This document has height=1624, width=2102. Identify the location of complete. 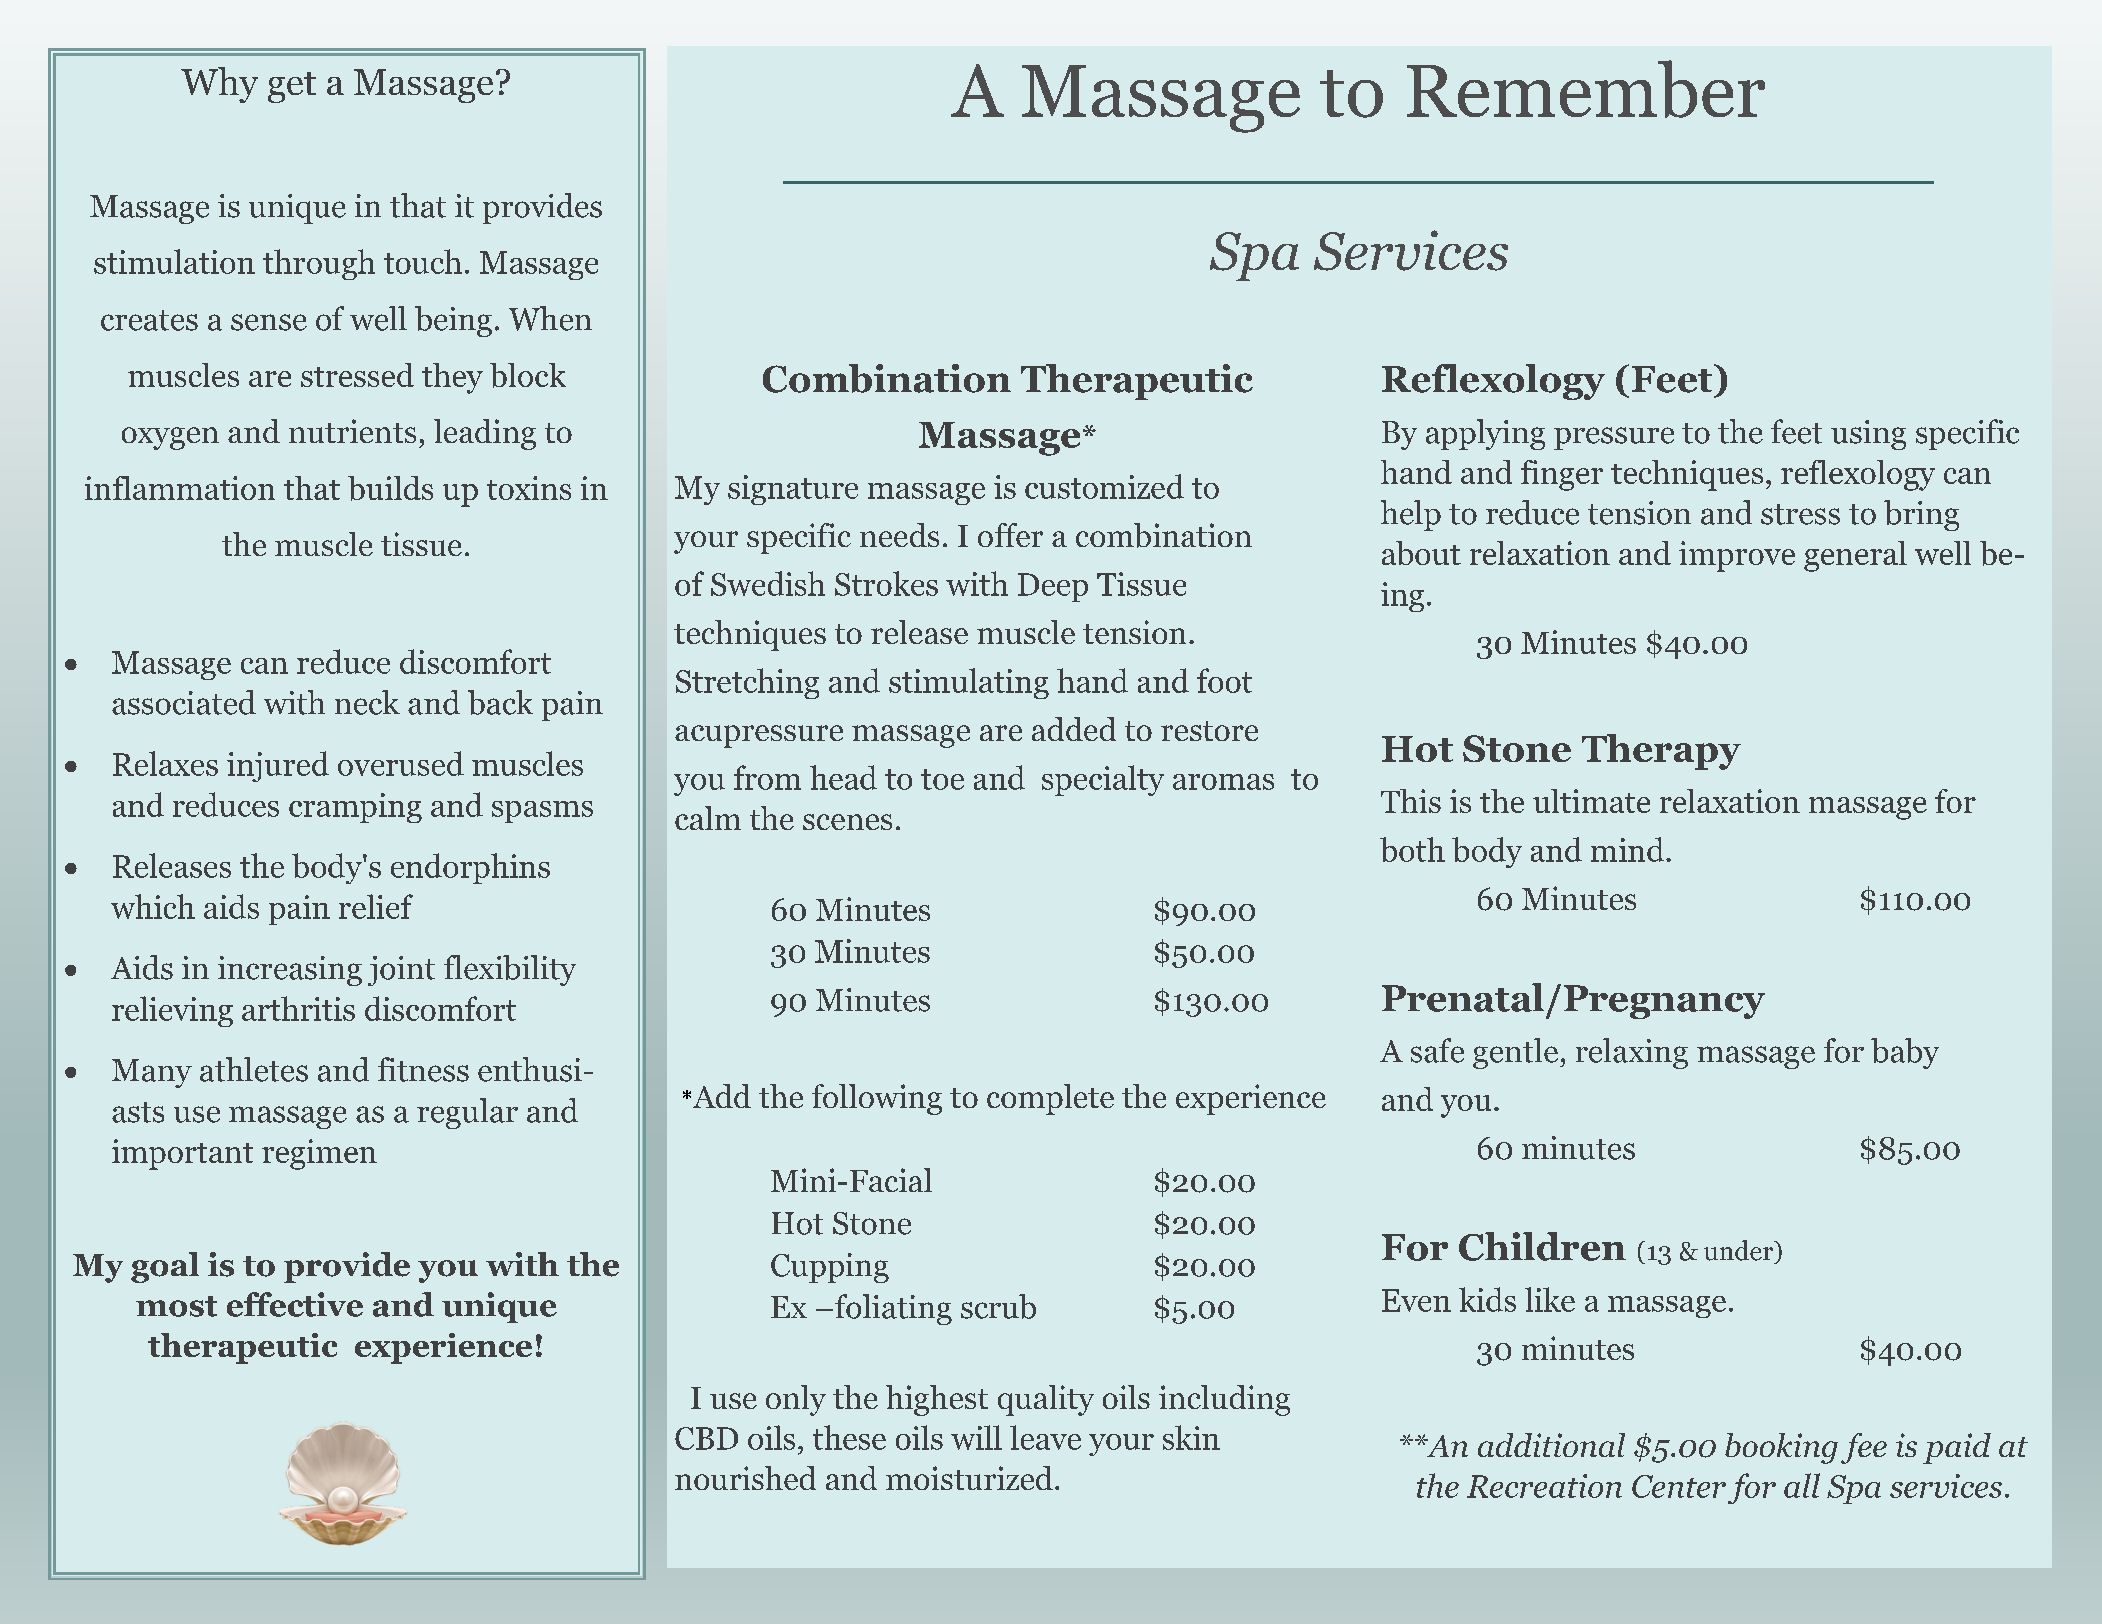
(1050, 1099).
